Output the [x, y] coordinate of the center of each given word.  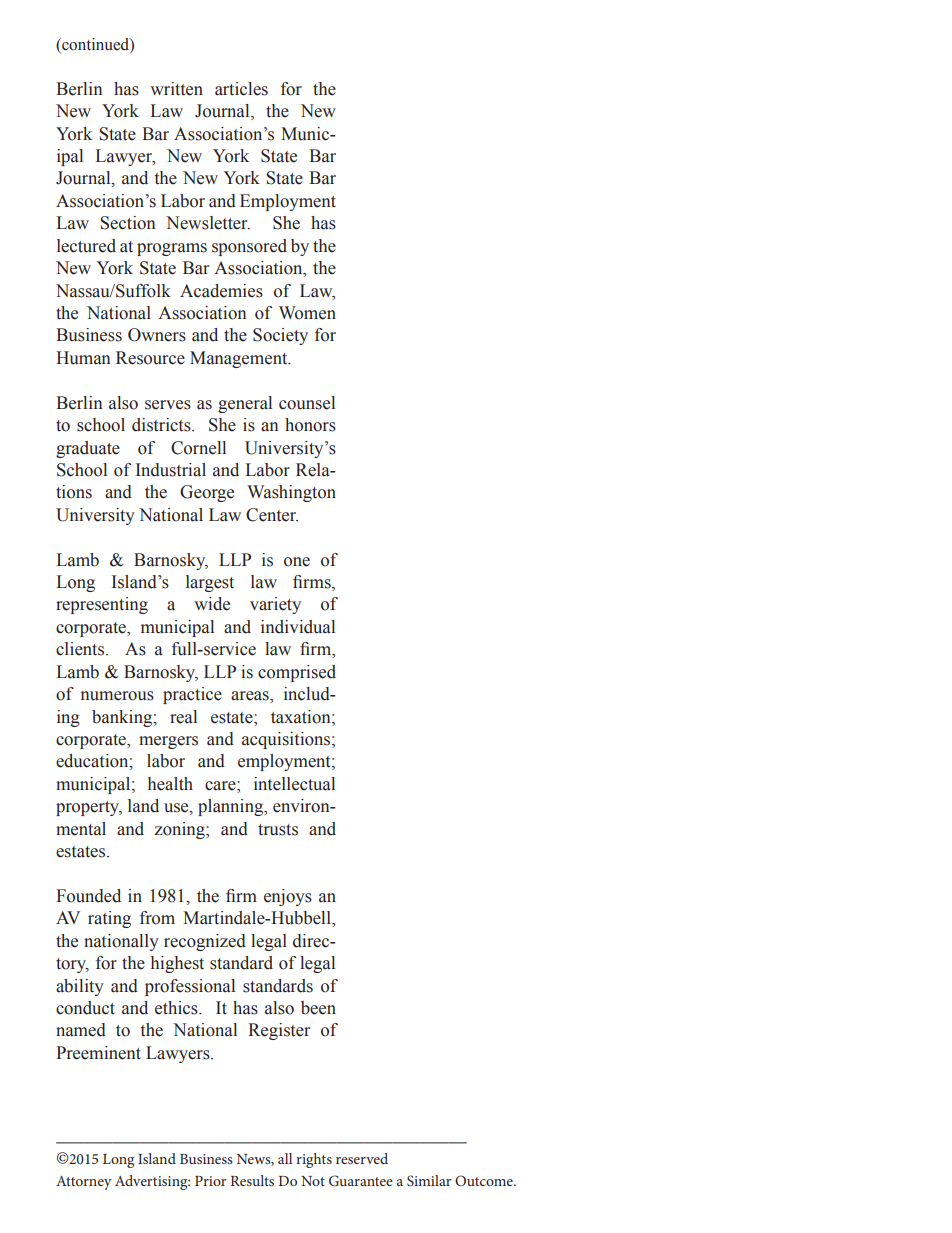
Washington [291, 493]
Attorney [84, 1183]
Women [307, 313]
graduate [88, 449]
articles [241, 89]
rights [314, 1160]
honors [310, 425]
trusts [278, 830]
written [176, 89]
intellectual [294, 784]
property [89, 808]
